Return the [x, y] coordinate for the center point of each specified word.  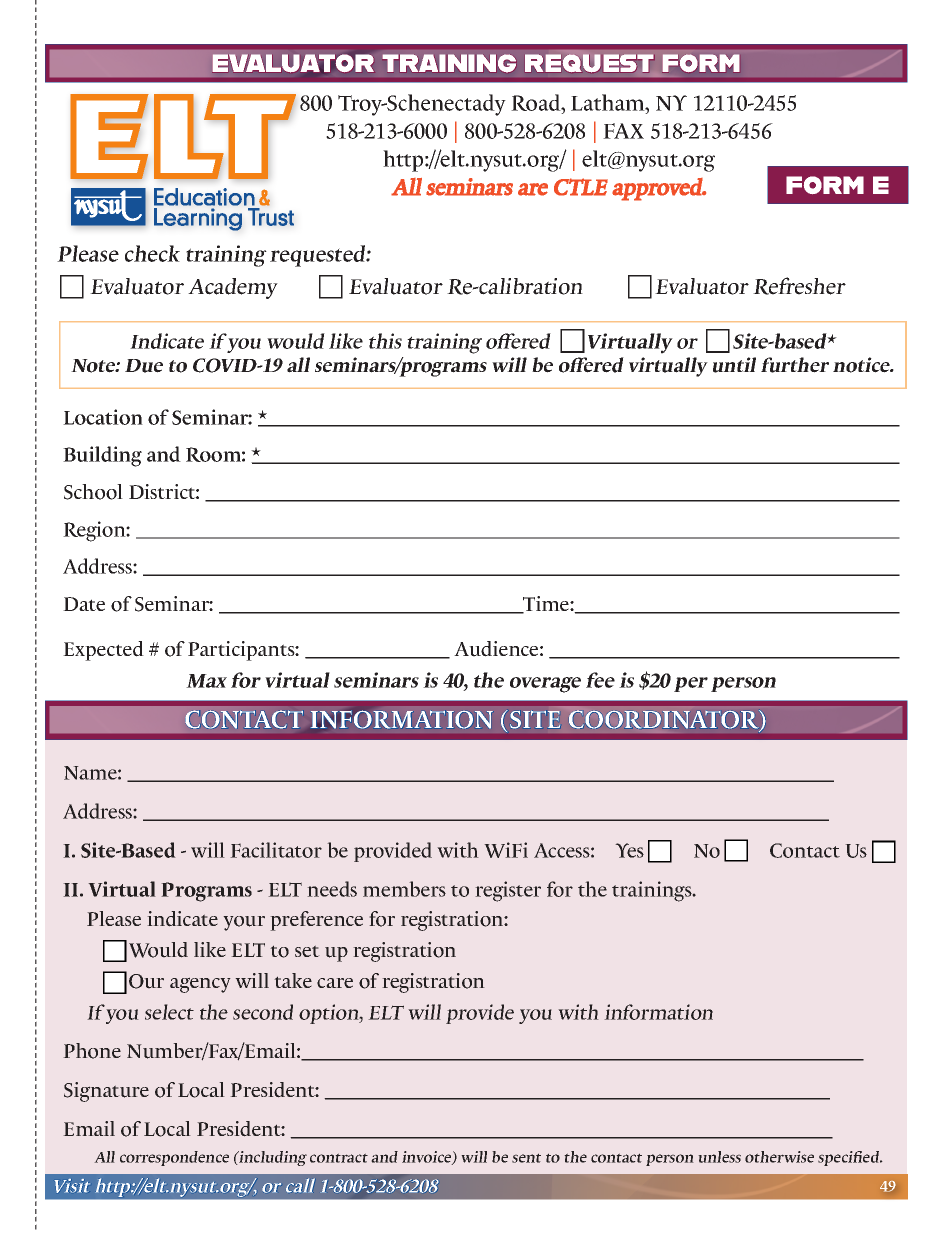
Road [537, 102]
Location [103, 417]
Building [102, 456]
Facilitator [276, 850]
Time [546, 605]
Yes [629, 850]
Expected [103, 651]
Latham [609, 102]
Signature [106, 1092]
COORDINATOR [665, 720]
